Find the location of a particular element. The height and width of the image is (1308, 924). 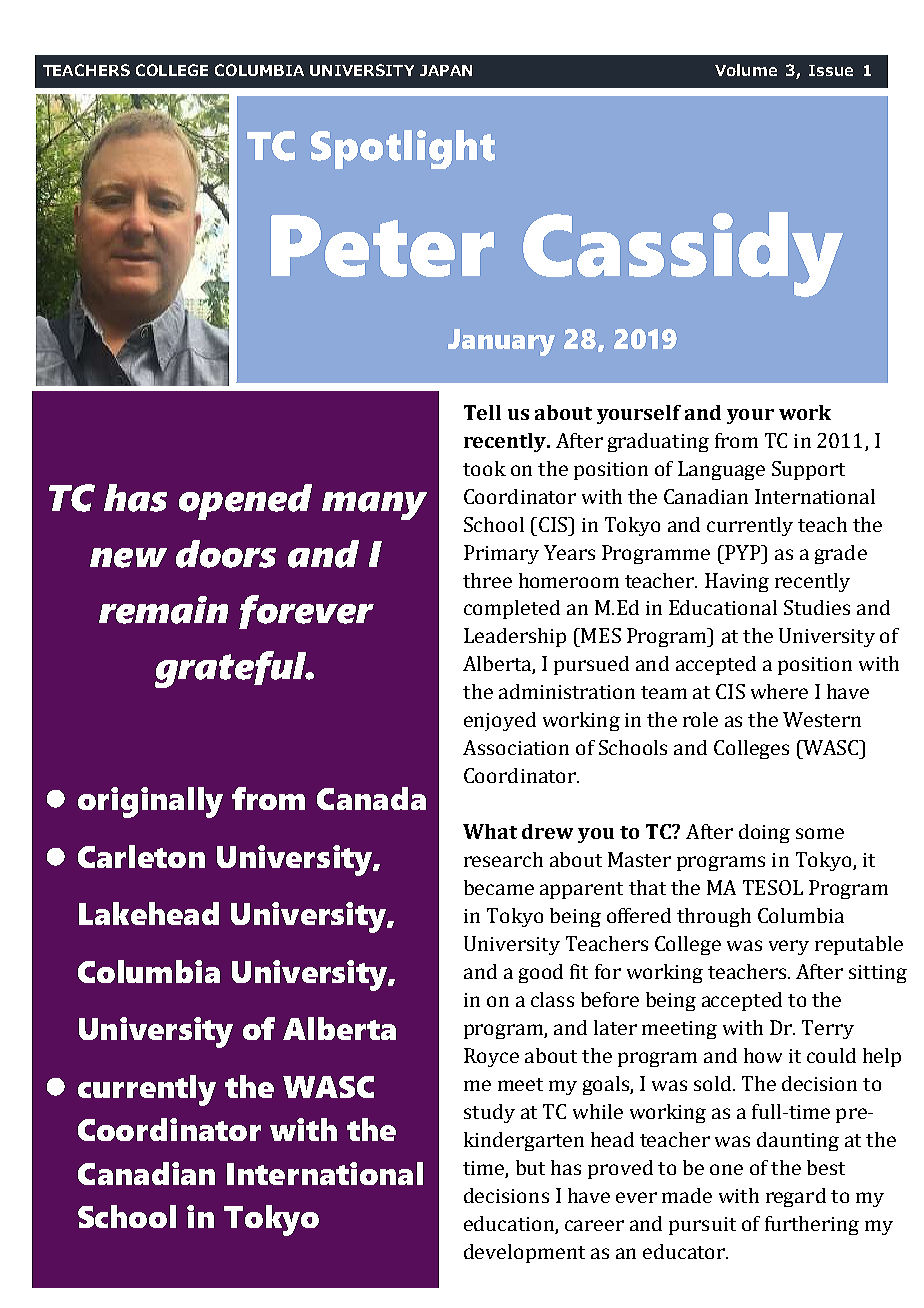

study is located at coordinates (489, 1113).
